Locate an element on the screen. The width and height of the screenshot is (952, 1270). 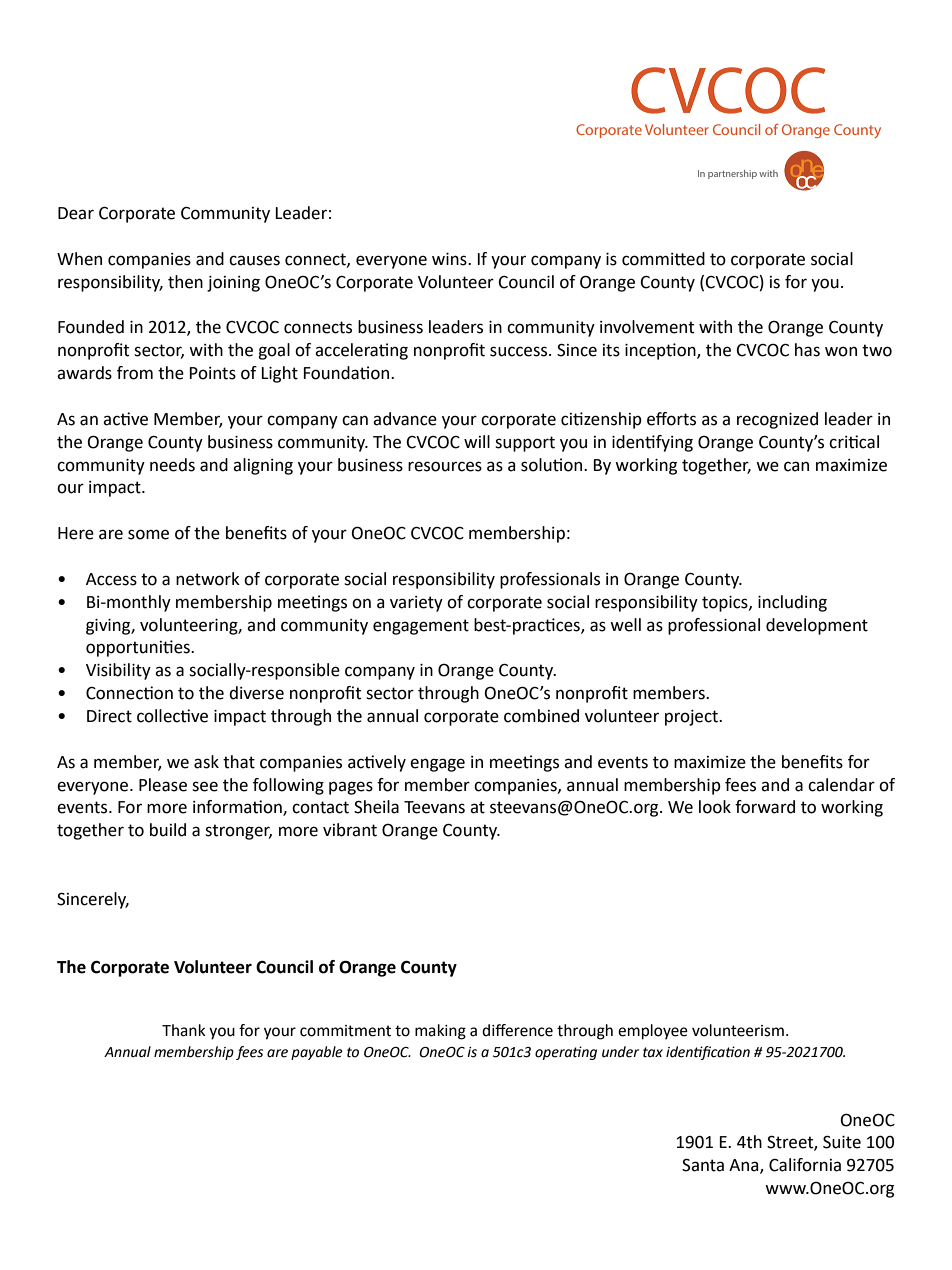
resources is located at coordinates (445, 466).
